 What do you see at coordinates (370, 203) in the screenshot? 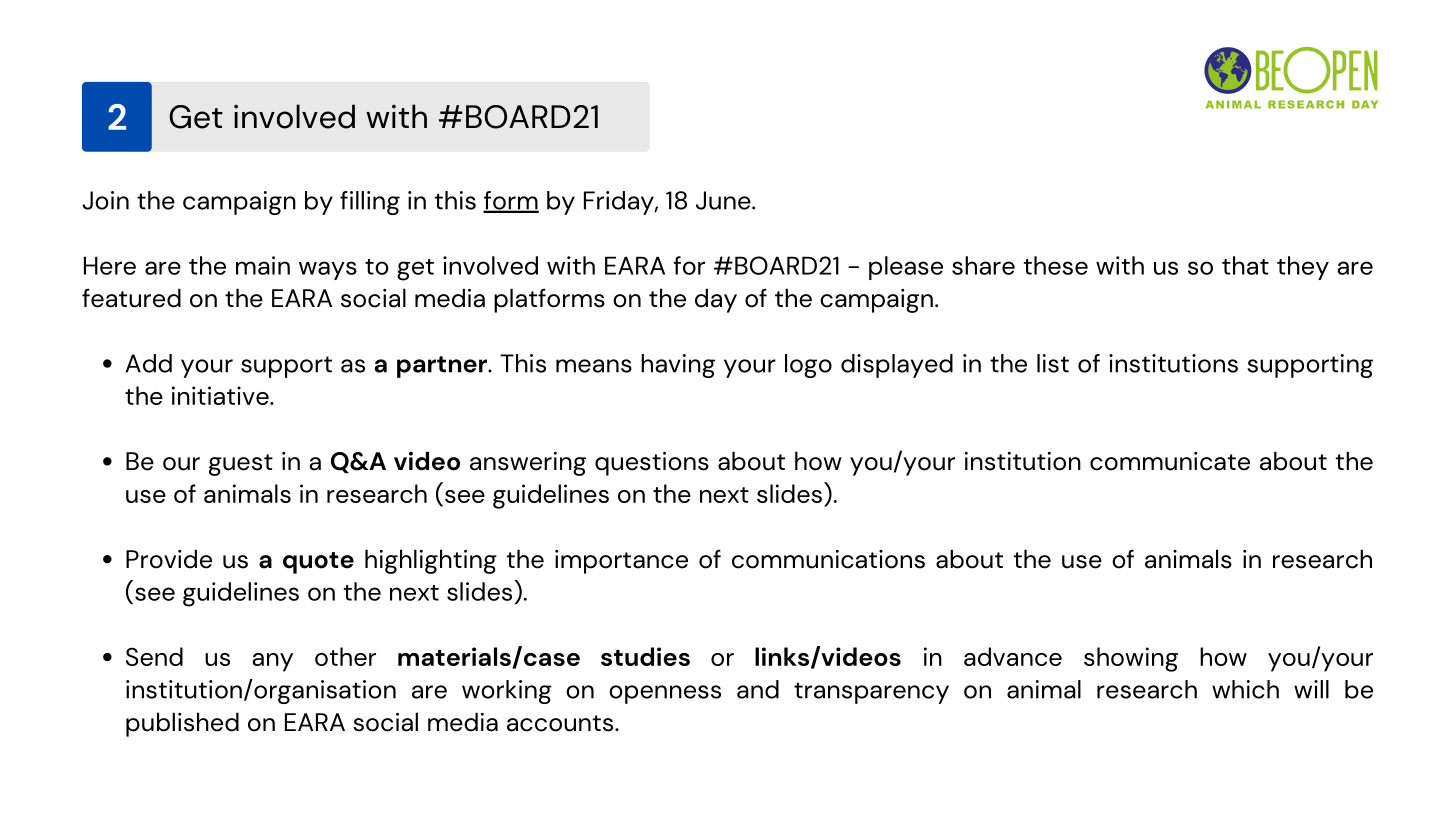
I see `filling` at bounding box center [370, 203].
